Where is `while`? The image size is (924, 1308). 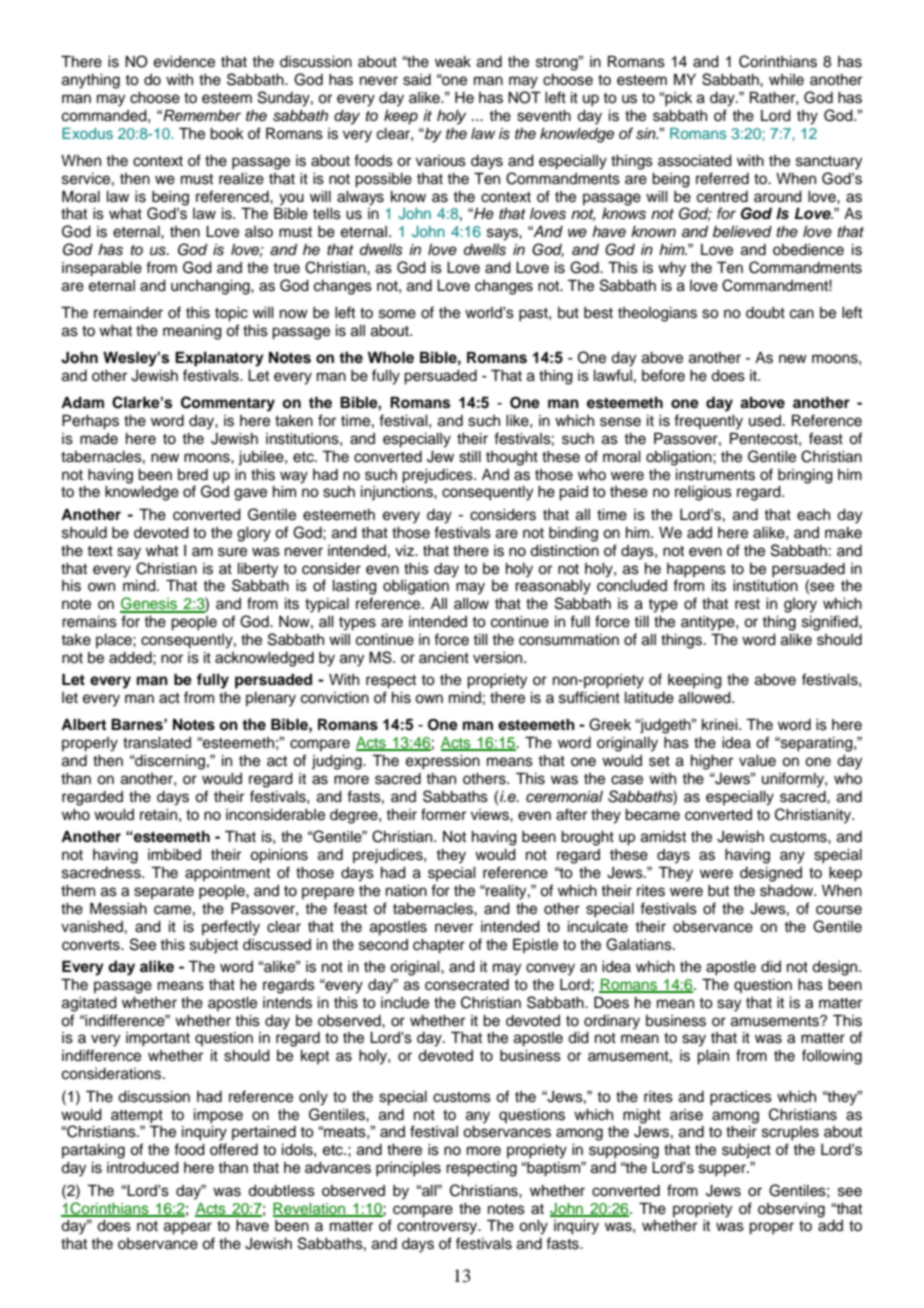
while is located at coordinates (786, 80).
